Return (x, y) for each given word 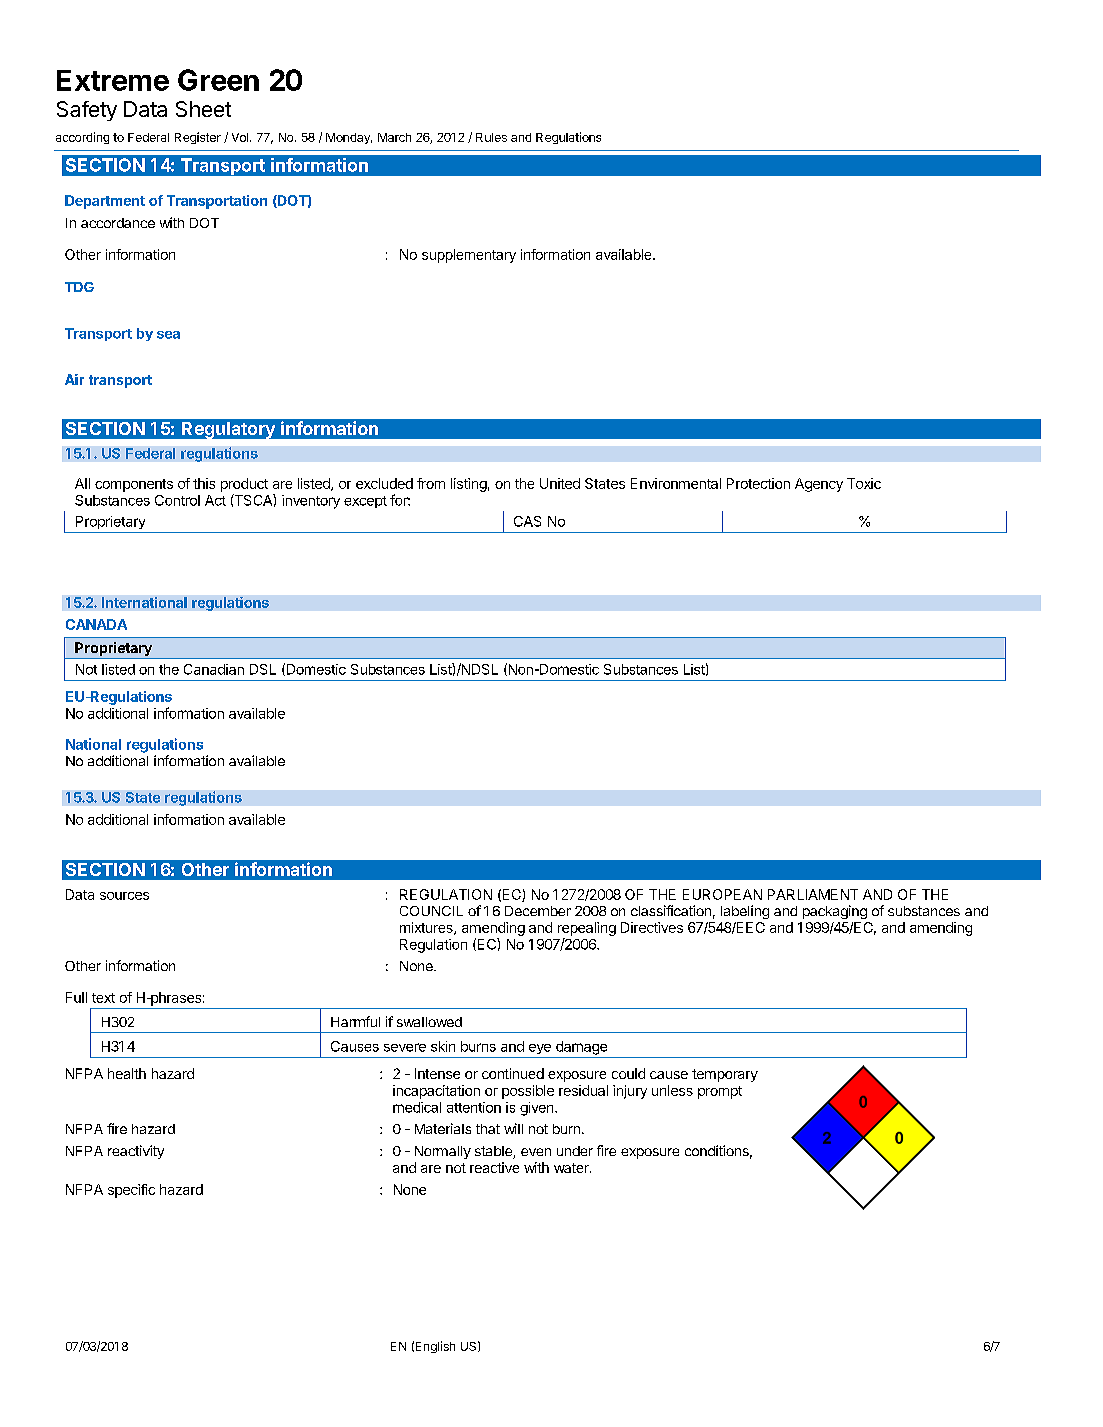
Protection (758, 483)
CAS (527, 521)
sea (168, 335)
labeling (745, 912)
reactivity (136, 1152)
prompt (720, 1092)
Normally (443, 1152)
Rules (491, 137)
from (431, 483)
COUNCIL (431, 911)
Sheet (203, 109)
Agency (819, 485)
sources (124, 896)
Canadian (214, 669)
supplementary (469, 256)
